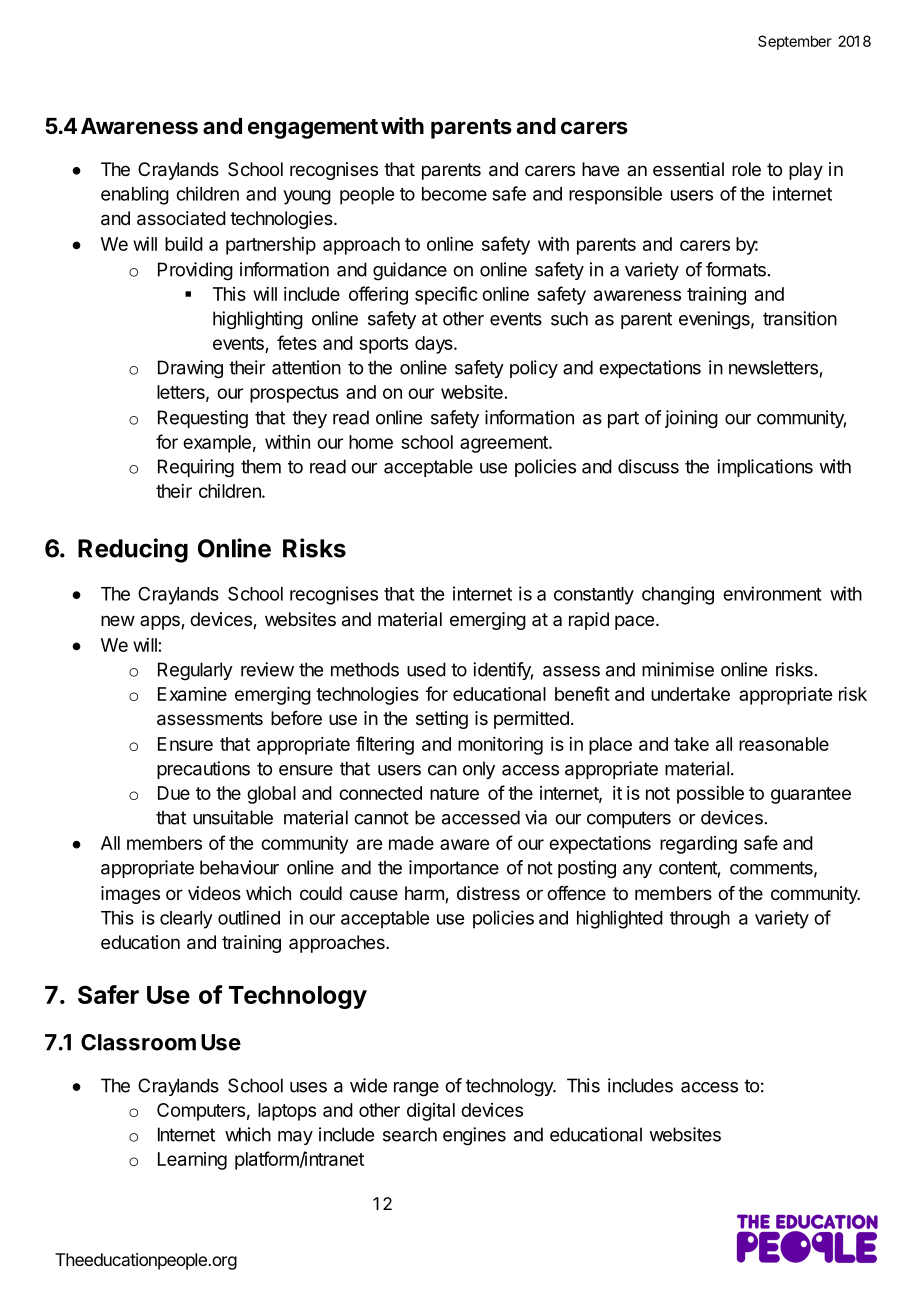  I want to click on Requesting, so click(203, 419).
